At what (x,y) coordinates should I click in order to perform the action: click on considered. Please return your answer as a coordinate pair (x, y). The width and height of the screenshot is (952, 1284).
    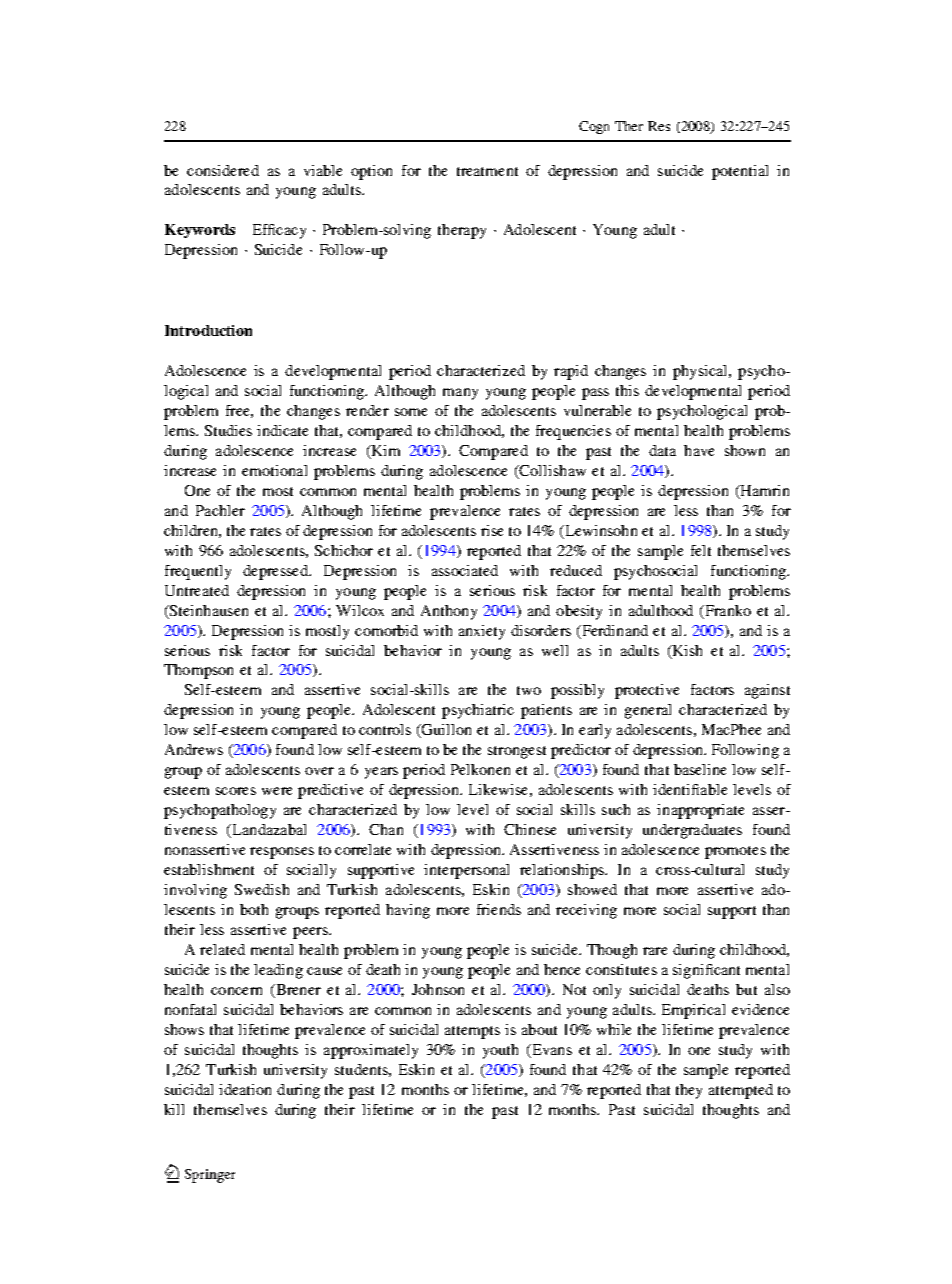
    Looking at the image, I should click on (223, 170).
